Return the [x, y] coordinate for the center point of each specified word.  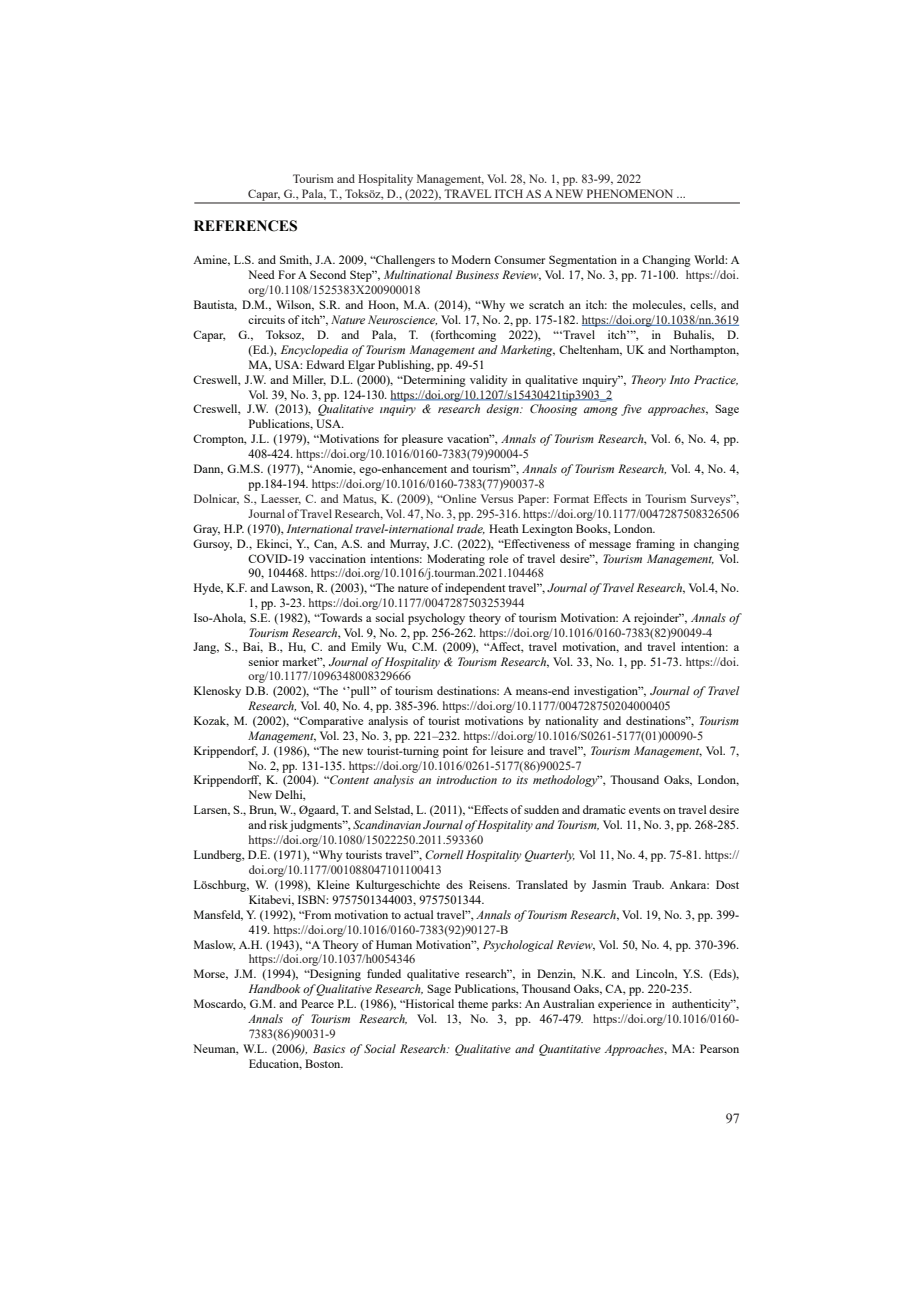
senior [264, 661]
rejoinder [657, 619]
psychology [436, 619]
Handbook [275, 988]
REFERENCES [245, 226]
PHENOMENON [630, 193]
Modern [471, 259]
